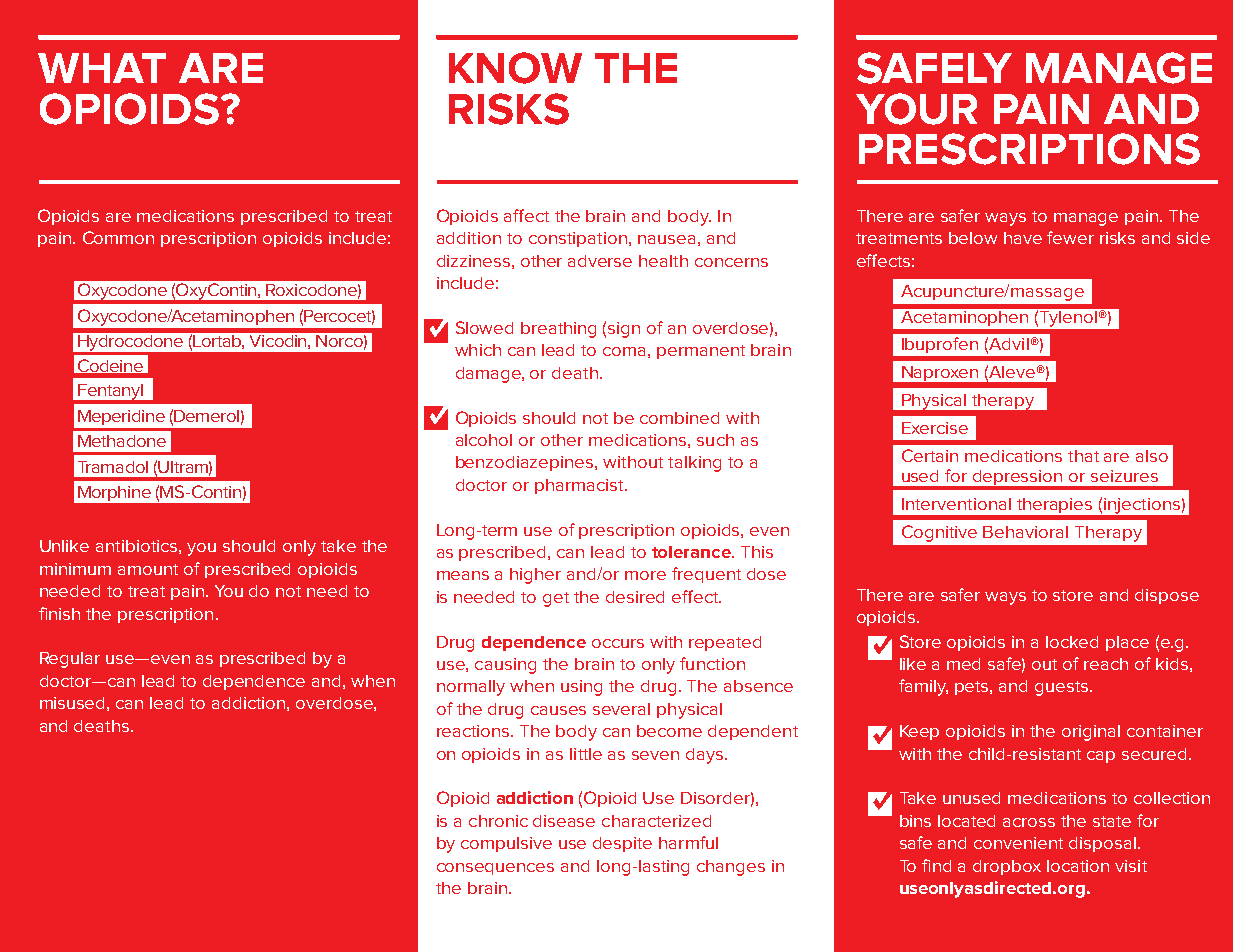 This image has width=1233, height=952. Describe the element at coordinates (916, 109) in the image. I see `YOUR` at that location.
